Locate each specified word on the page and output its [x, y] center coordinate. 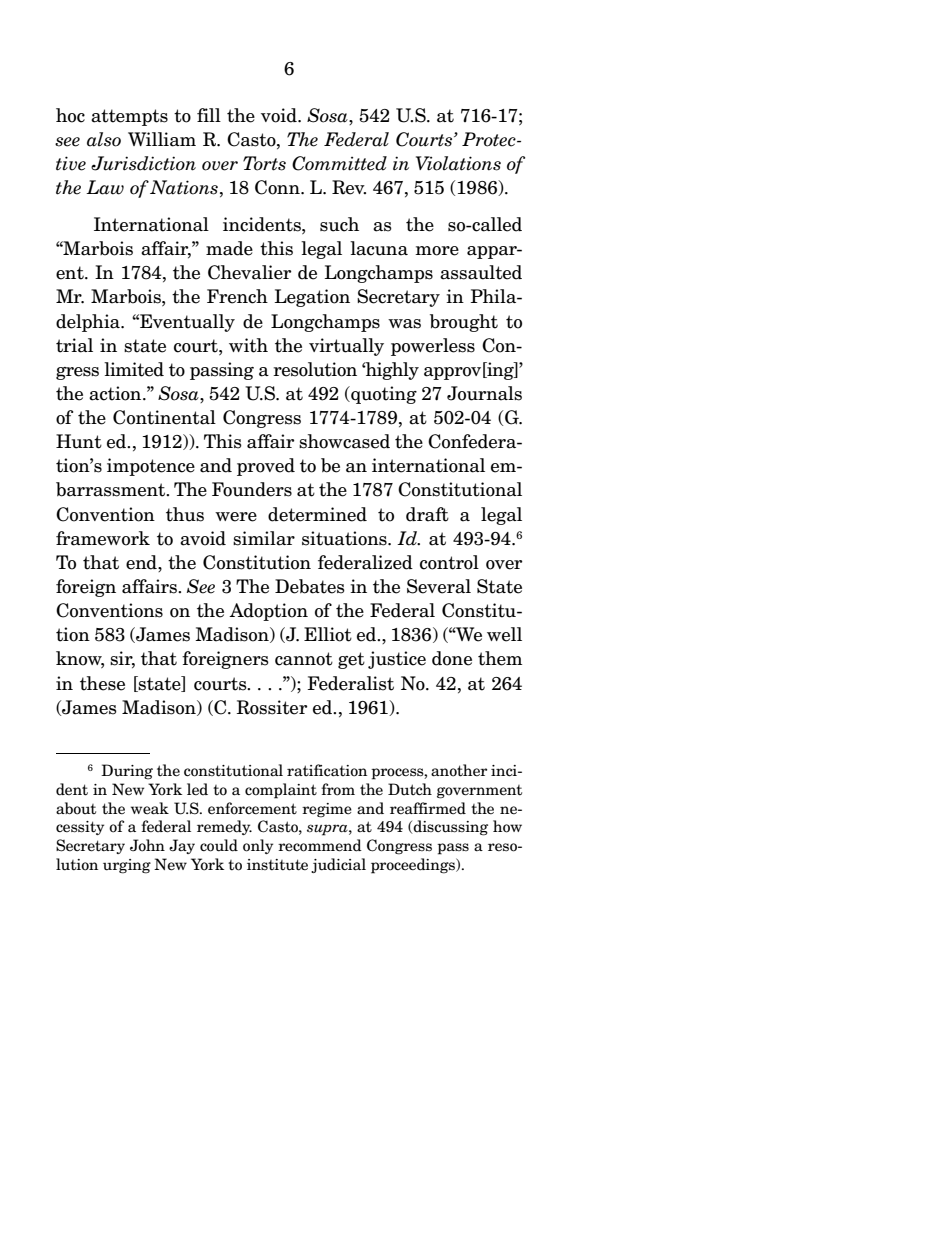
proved [266, 467]
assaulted [481, 272]
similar [264, 538]
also [104, 139]
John [147, 845]
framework [103, 538]
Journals [484, 393]
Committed [339, 163]
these [102, 683]
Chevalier [249, 272]
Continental [164, 417]
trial [74, 345]
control [449, 562]
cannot [304, 659]
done [452, 658]
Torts [264, 163]
